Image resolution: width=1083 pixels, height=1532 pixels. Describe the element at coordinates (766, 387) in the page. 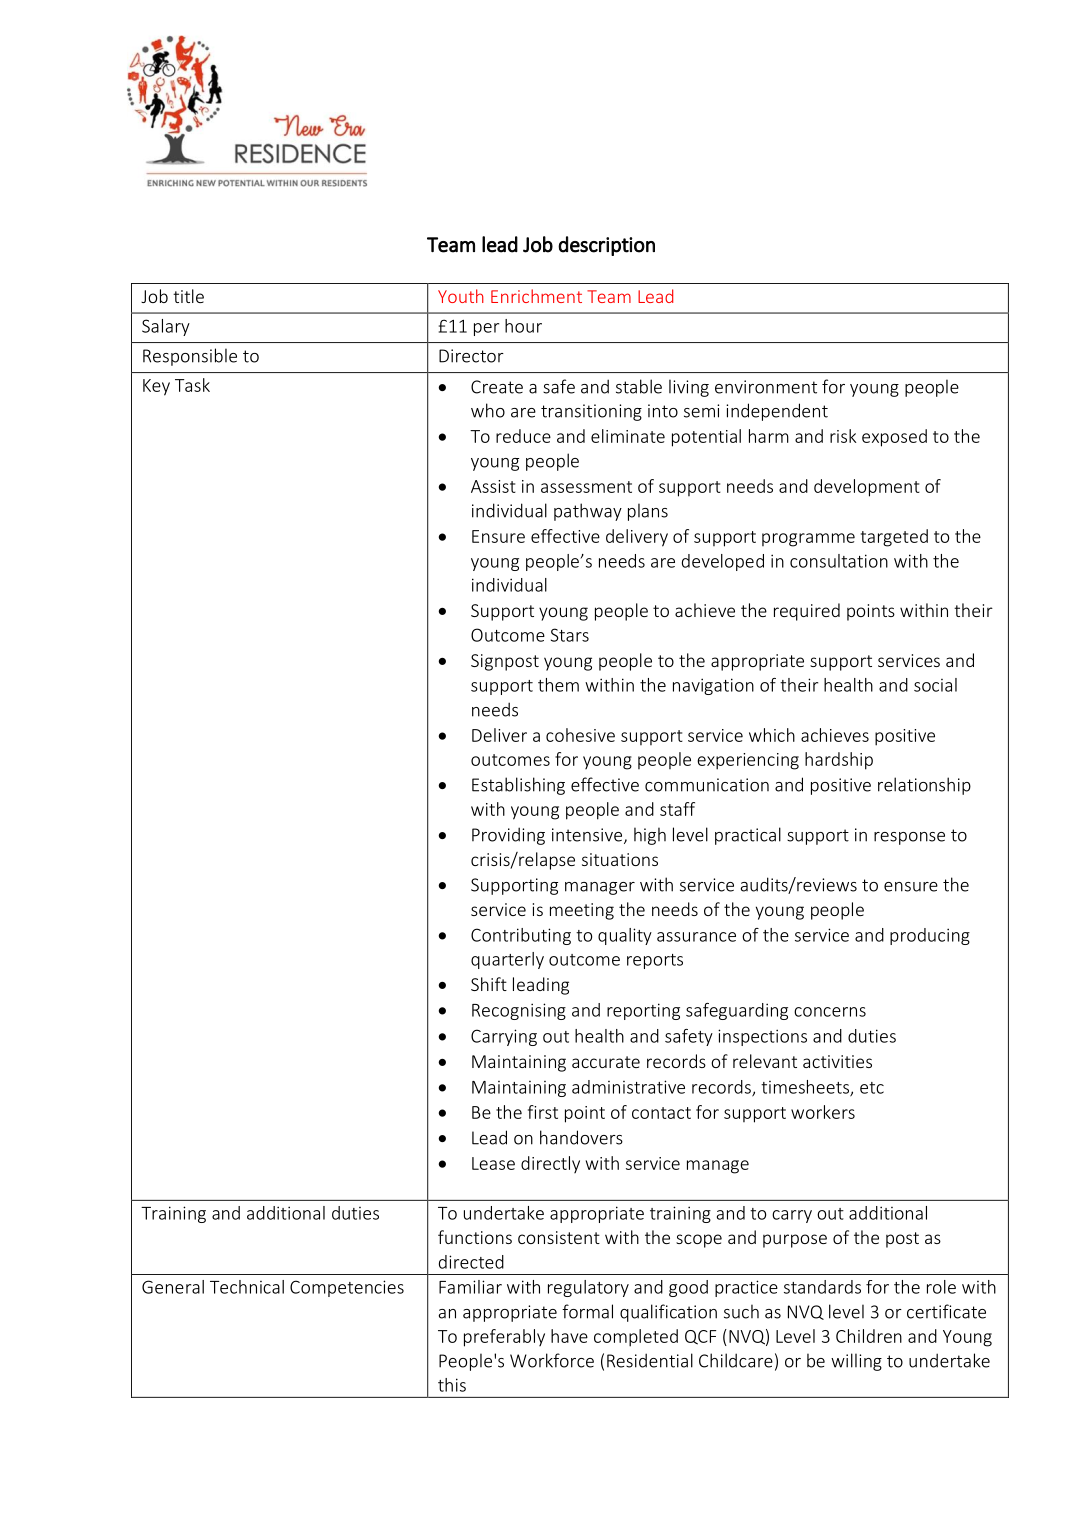

I see `environment` at that location.
